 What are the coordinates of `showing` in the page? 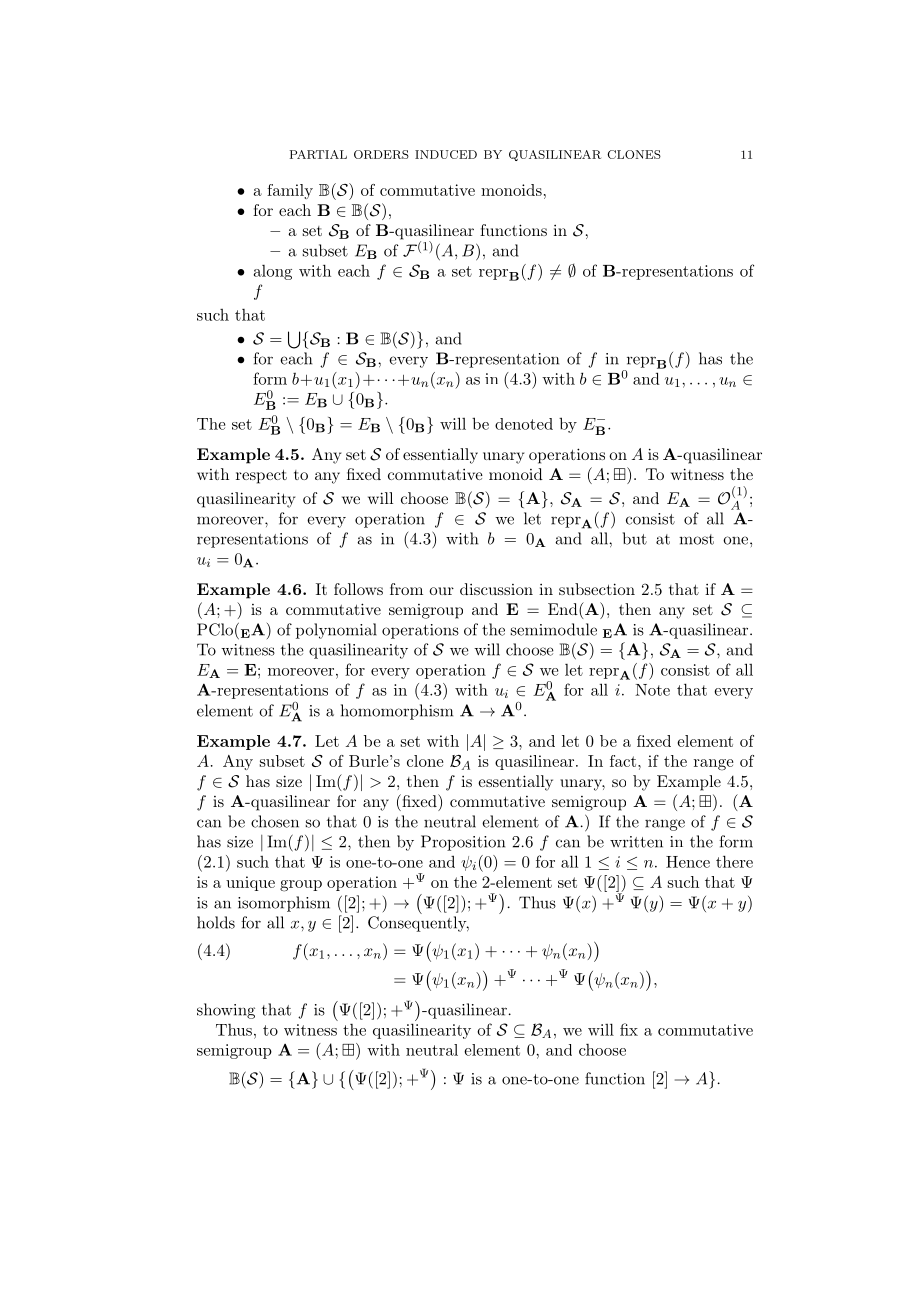 It's located at (226, 1011).
